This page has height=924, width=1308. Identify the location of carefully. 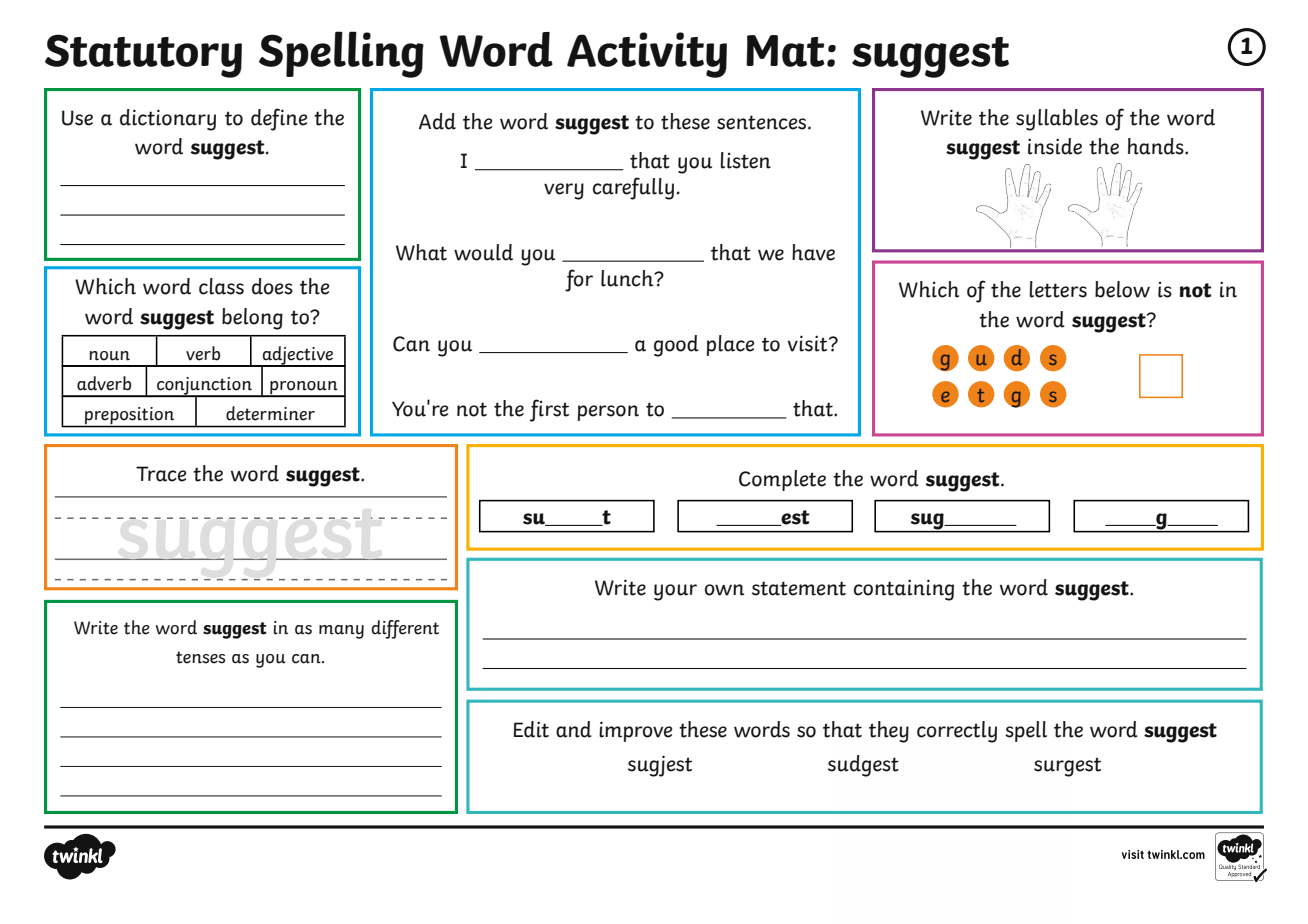
(633, 188).
